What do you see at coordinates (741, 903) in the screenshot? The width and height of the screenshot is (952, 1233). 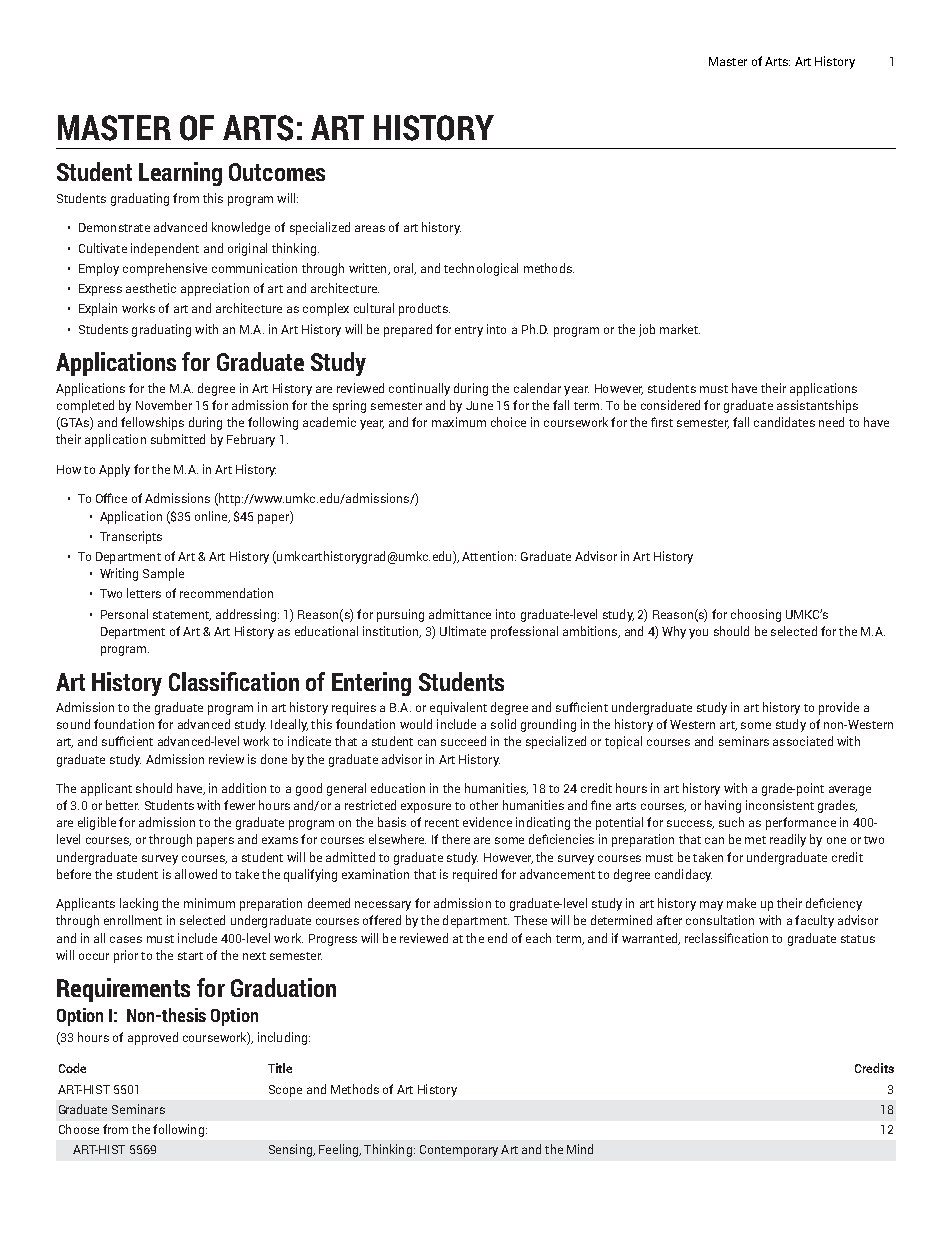 I see `make` at bounding box center [741, 903].
